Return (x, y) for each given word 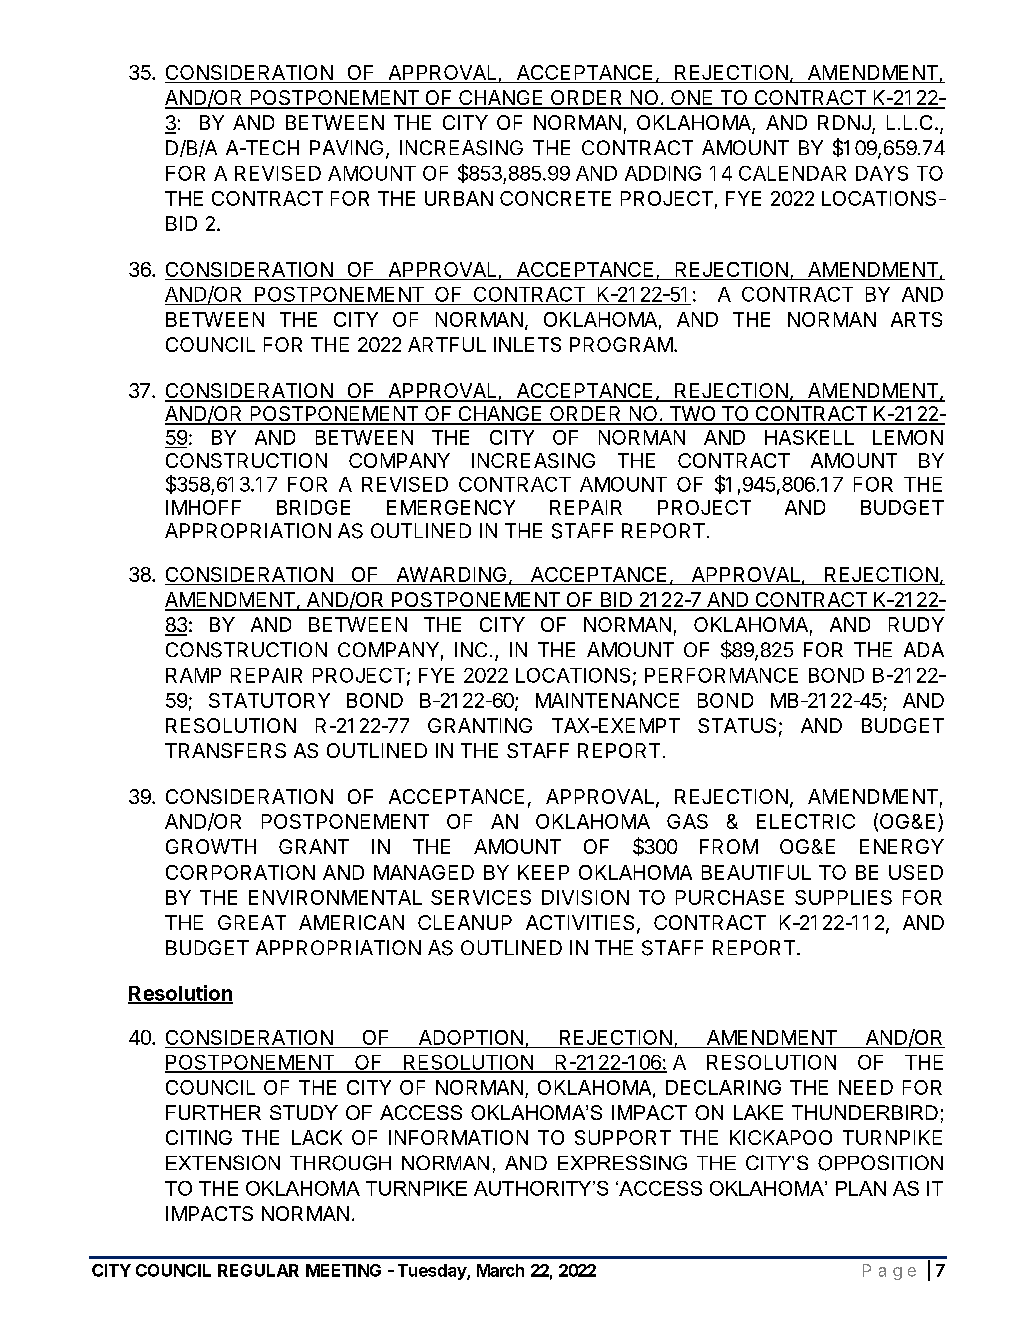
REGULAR (258, 1270)
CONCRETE (555, 198)
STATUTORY (269, 700)
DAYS (882, 173)
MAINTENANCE (607, 700)
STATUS (737, 725)
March (500, 1270)
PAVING (346, 147)
